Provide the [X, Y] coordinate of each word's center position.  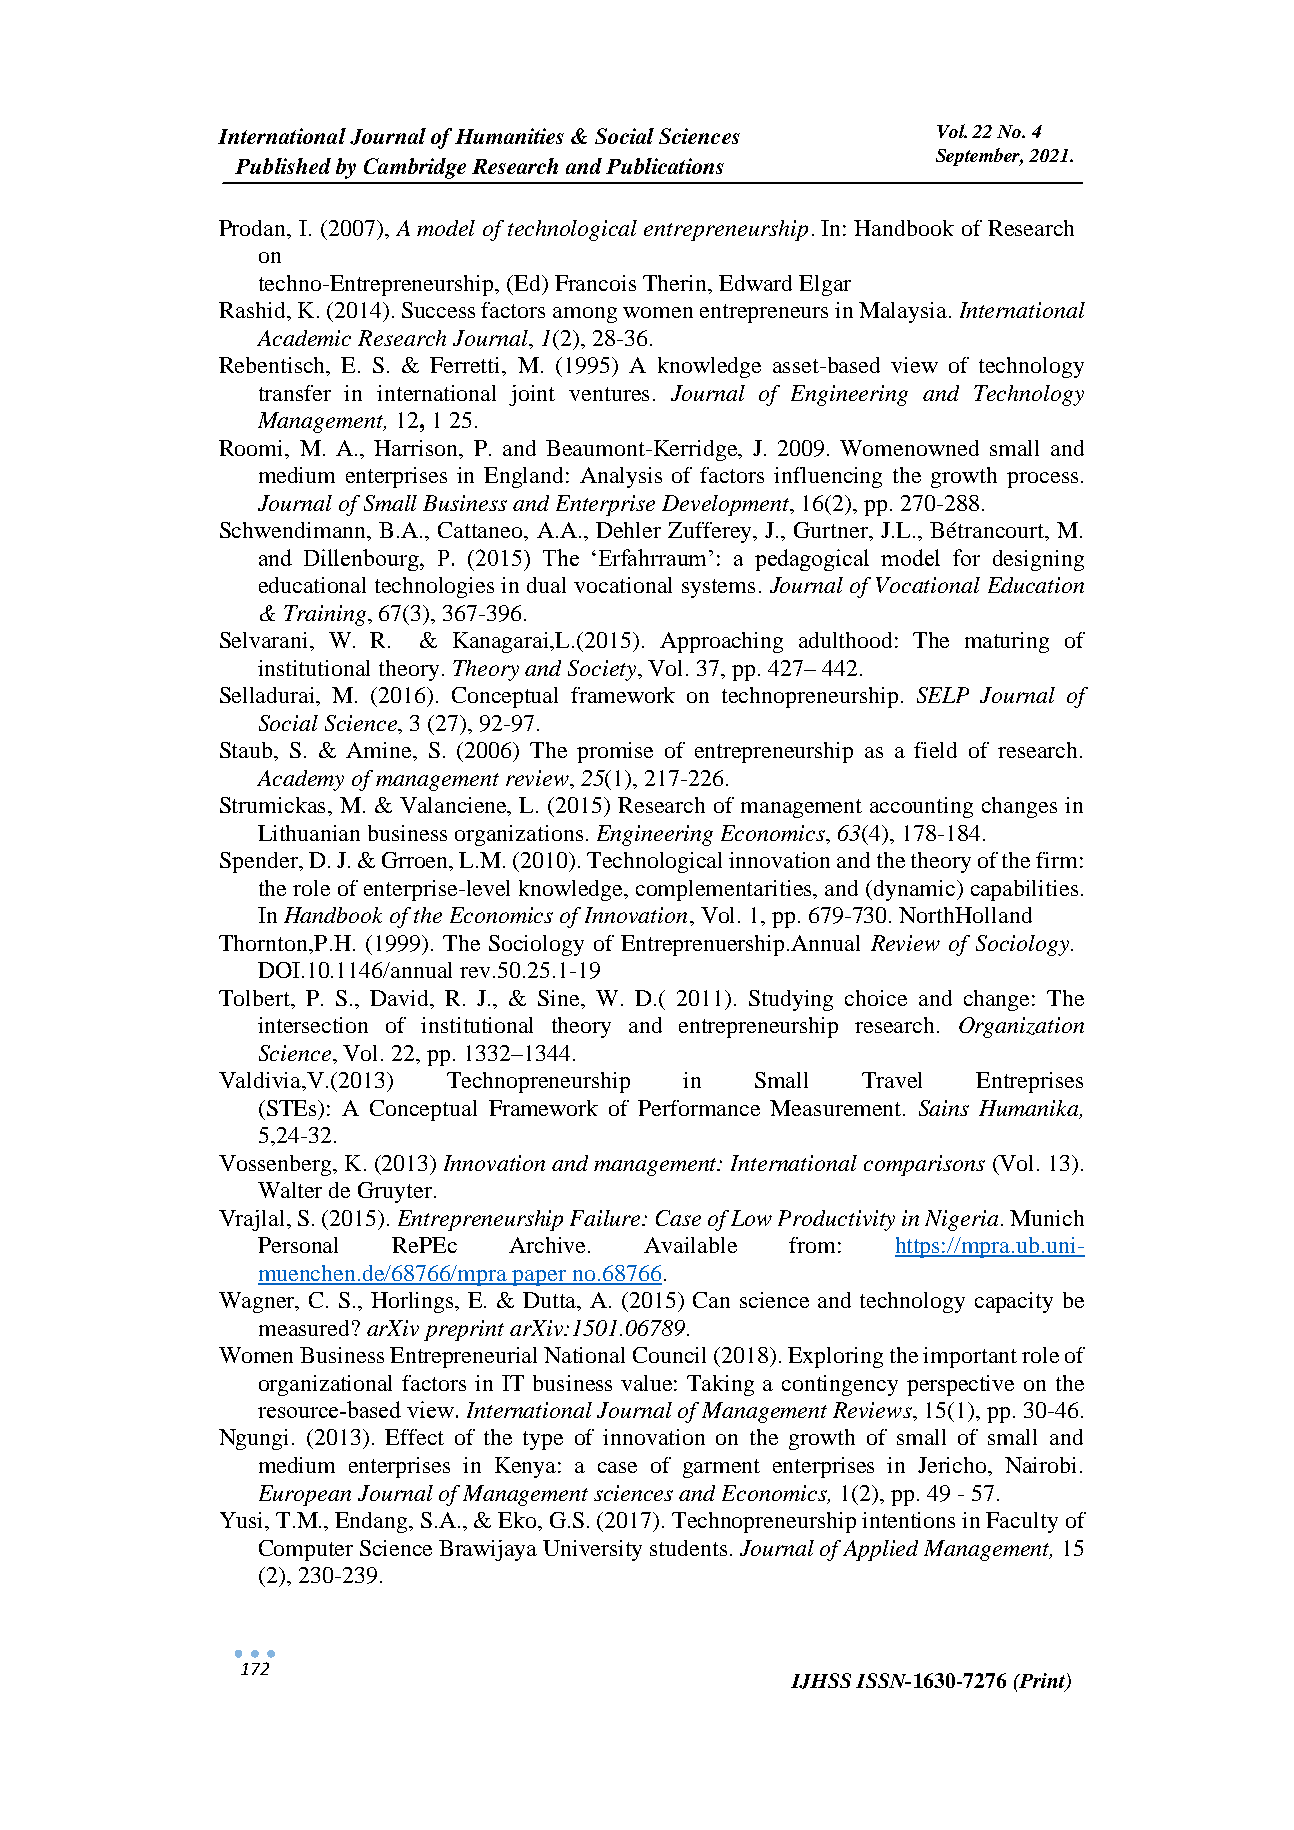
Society [602, 670]
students [688, 1548]
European [305, 1495]
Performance [699, 1108]
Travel [892, 1080]
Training [326, 615]
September [979, 157]
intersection [313, 1025]
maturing [1007, 642]
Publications [665, 166]
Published [283, 166]
